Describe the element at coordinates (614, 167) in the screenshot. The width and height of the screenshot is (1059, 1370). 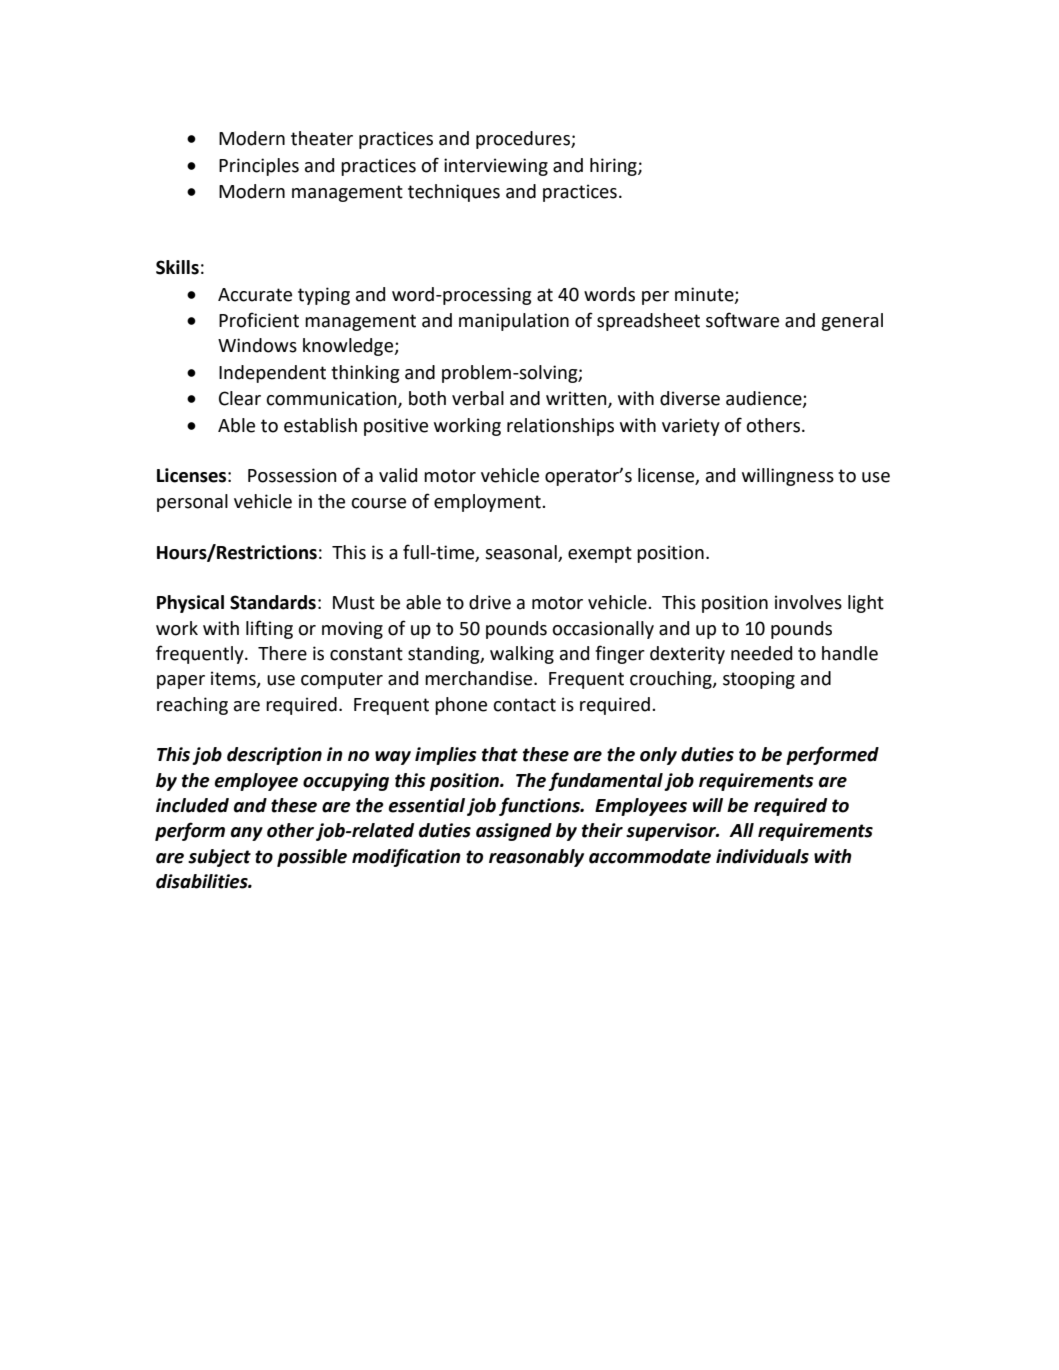
I see `hiring` at that location.
